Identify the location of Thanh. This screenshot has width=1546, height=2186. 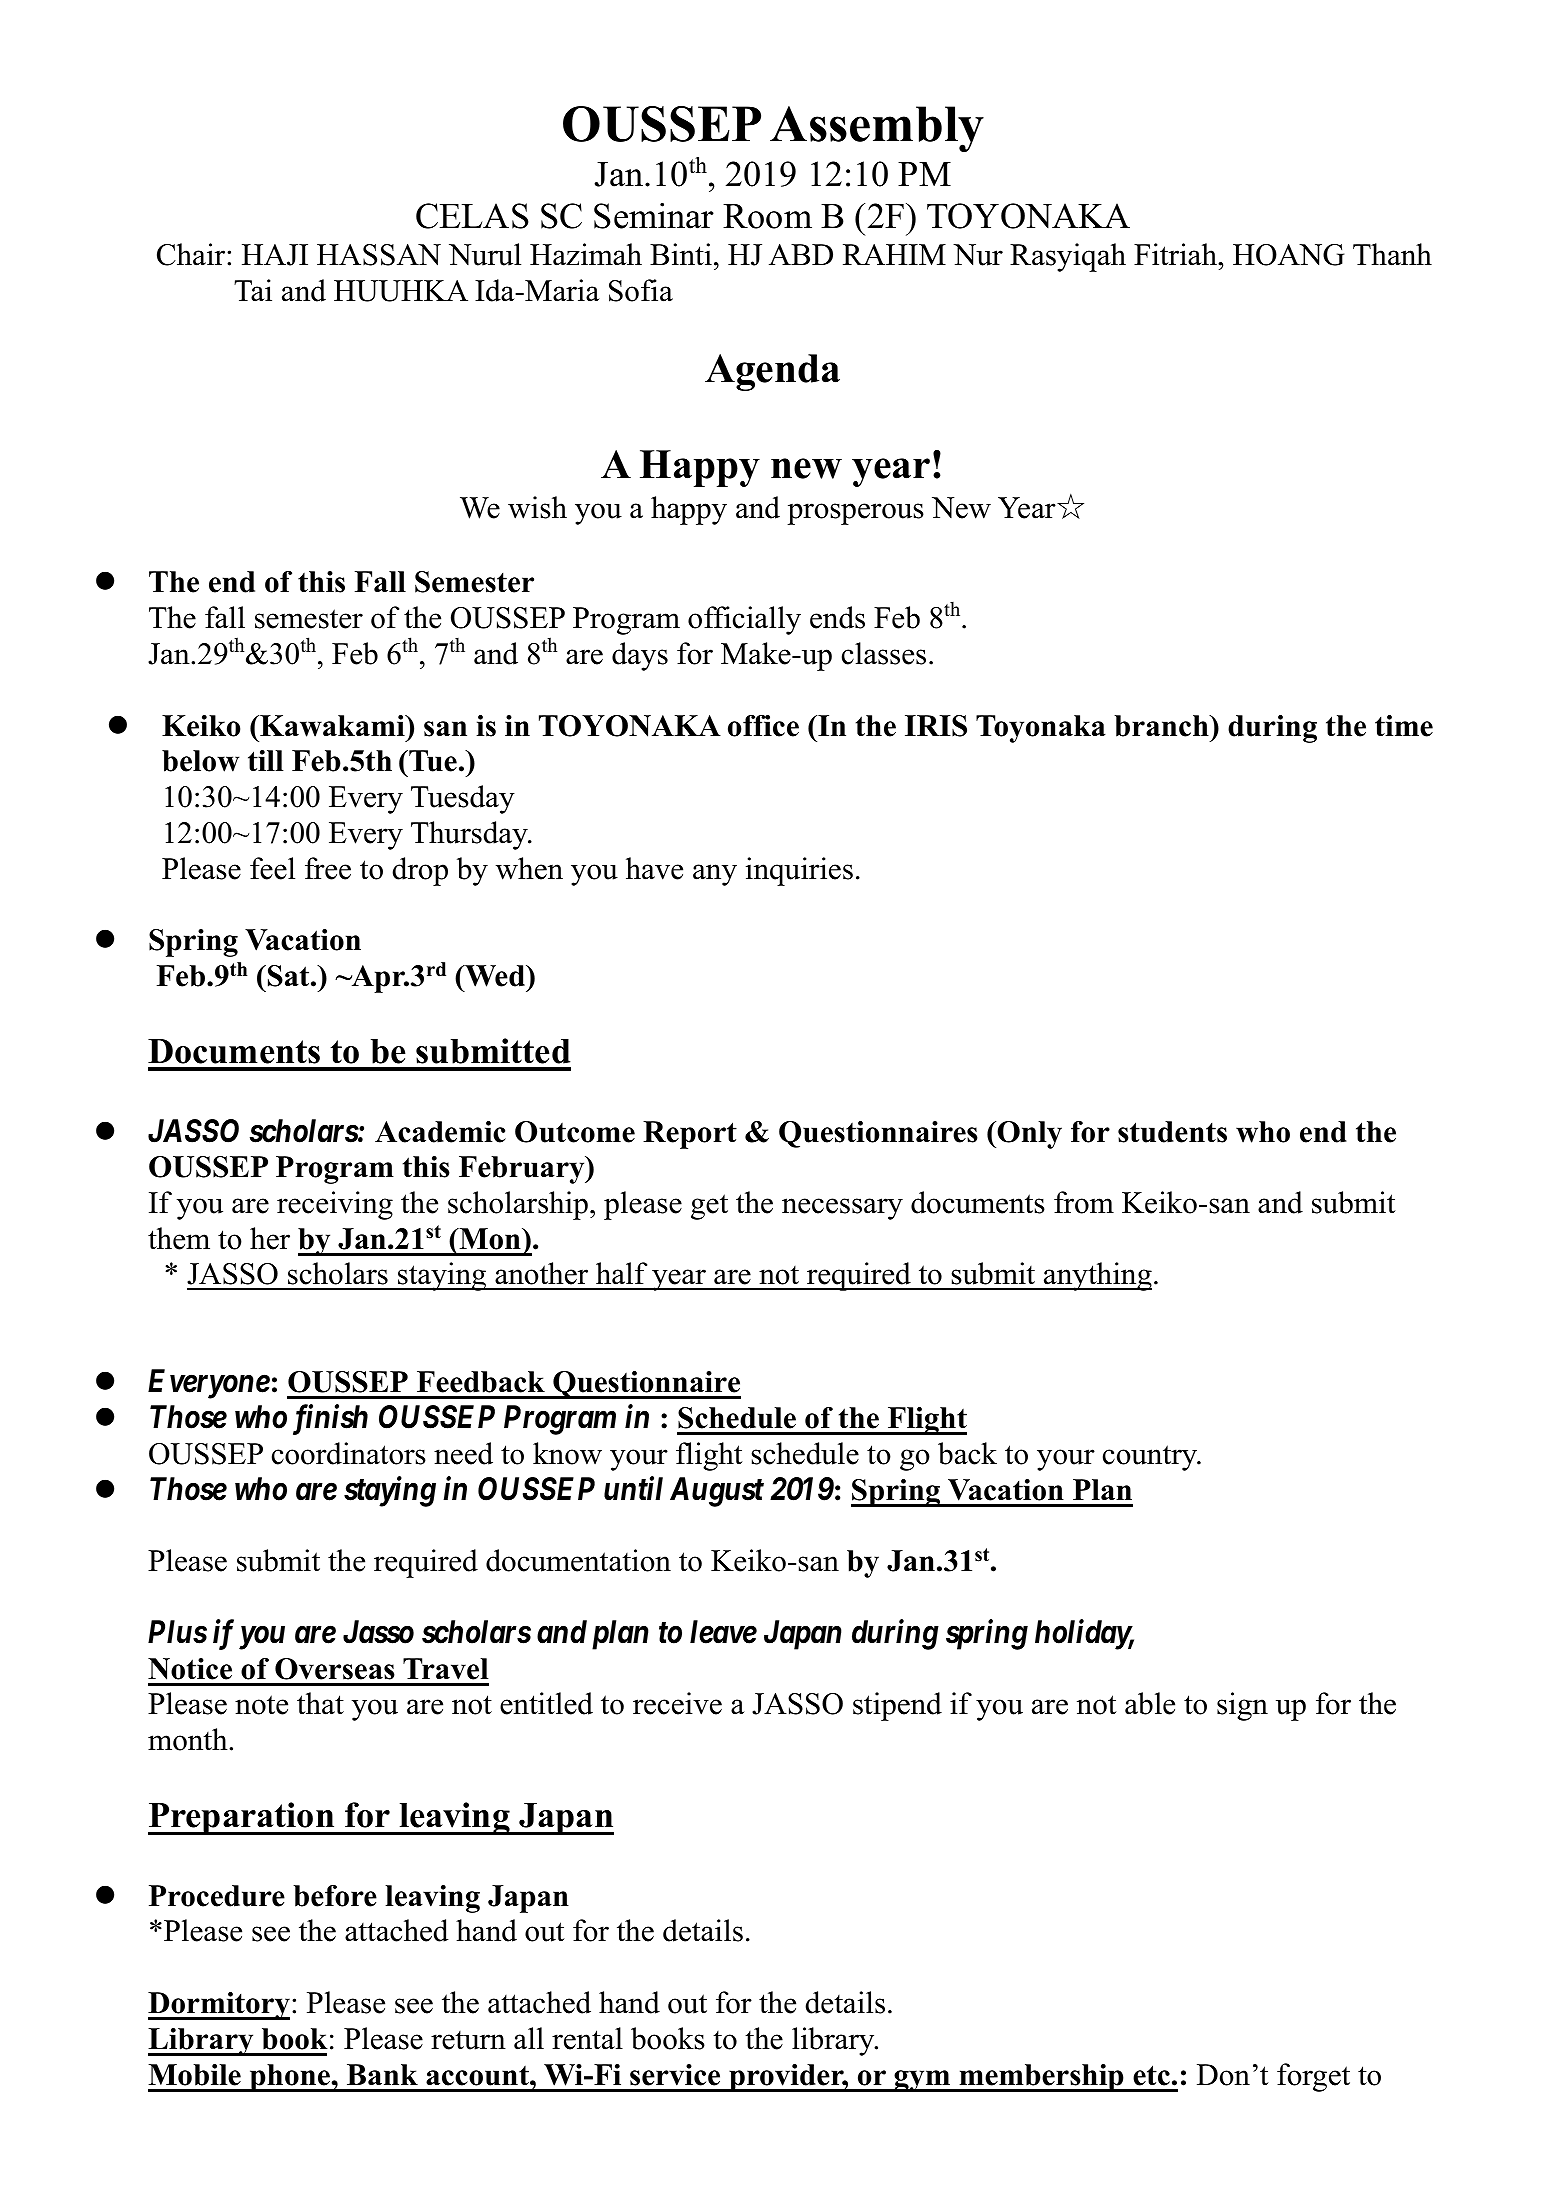
(1392, 254).
